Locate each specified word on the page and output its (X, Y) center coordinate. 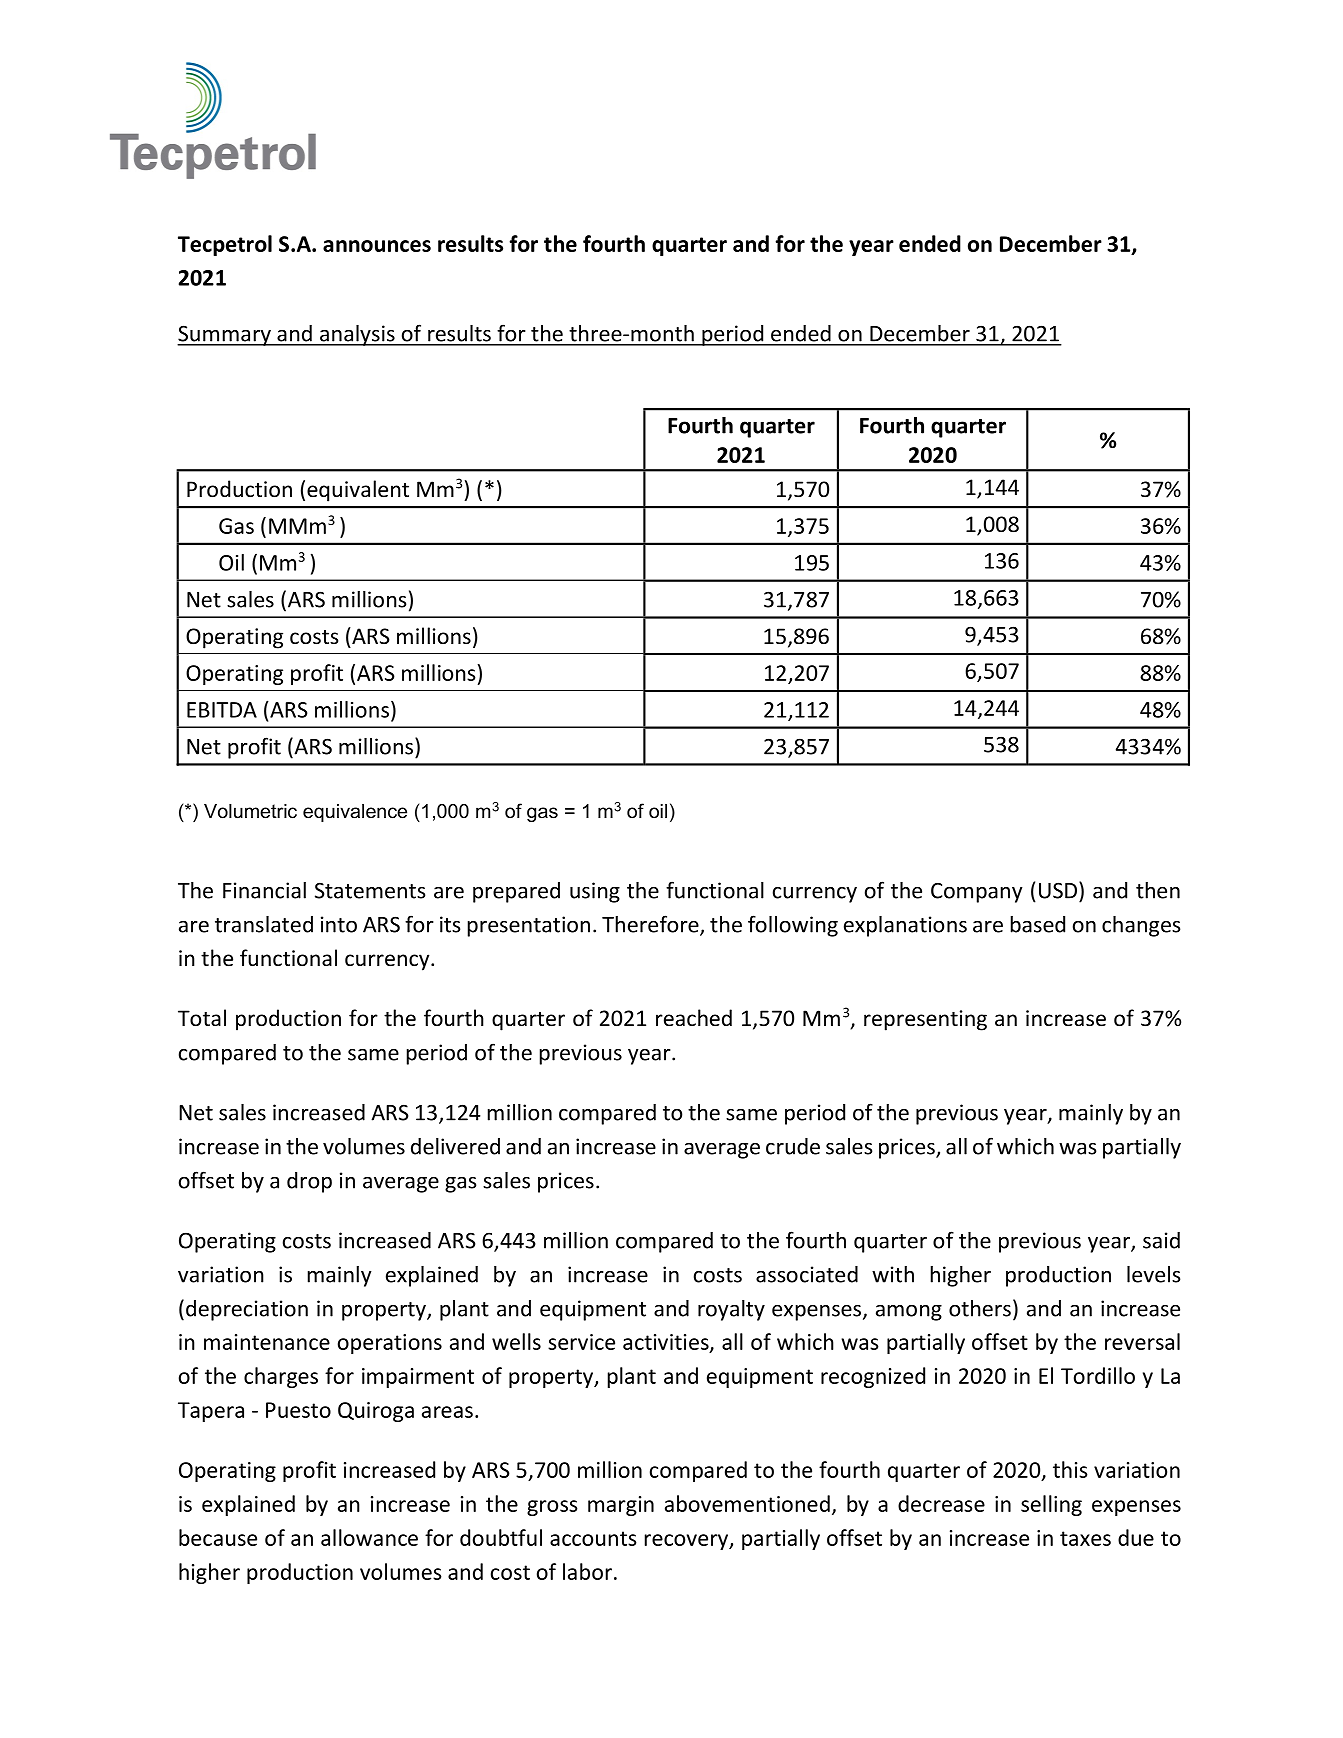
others (980, 1308)
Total (202, 1018)
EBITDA (222, 710)
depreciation (247, 1310)
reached (694, 1018)
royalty (731, 1310)
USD (1058, 890)
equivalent (358, 491)
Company (977, 893)
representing (925, 1020)
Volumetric (250, 811)
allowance (369, 1537)
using (595, 892)
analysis (357, 335)
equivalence (355, 813)
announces (377, 246)
